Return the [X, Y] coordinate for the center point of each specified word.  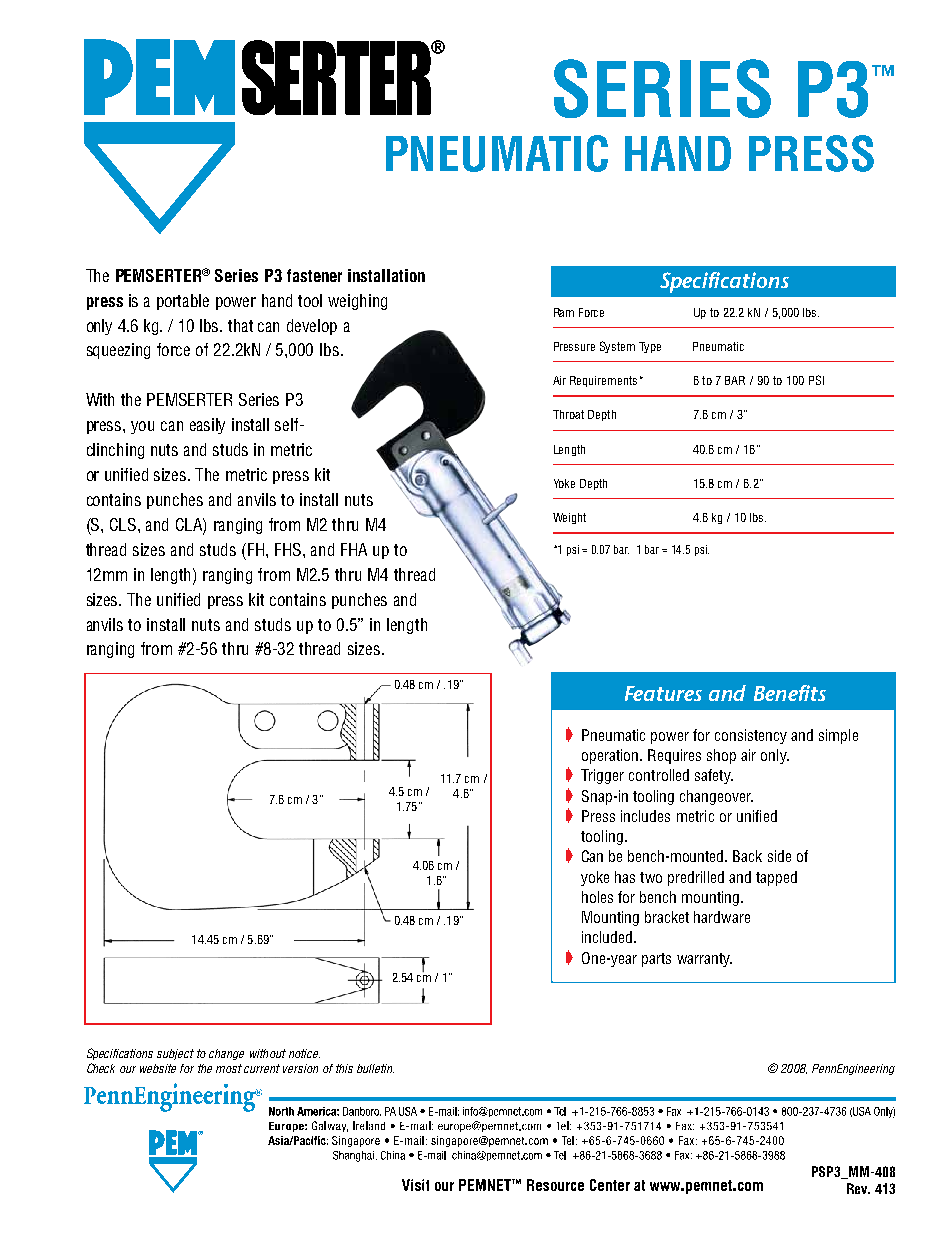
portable [183, 302]
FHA [354, 549]
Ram [564, 312]
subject [175, 1054]
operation [611, 756]
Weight [569, 518]
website [158, 1068]
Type [650, 347]
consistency [751, 736]
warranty [704, 960]
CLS [124, 524]
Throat [568, 414]
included [608, 937]
